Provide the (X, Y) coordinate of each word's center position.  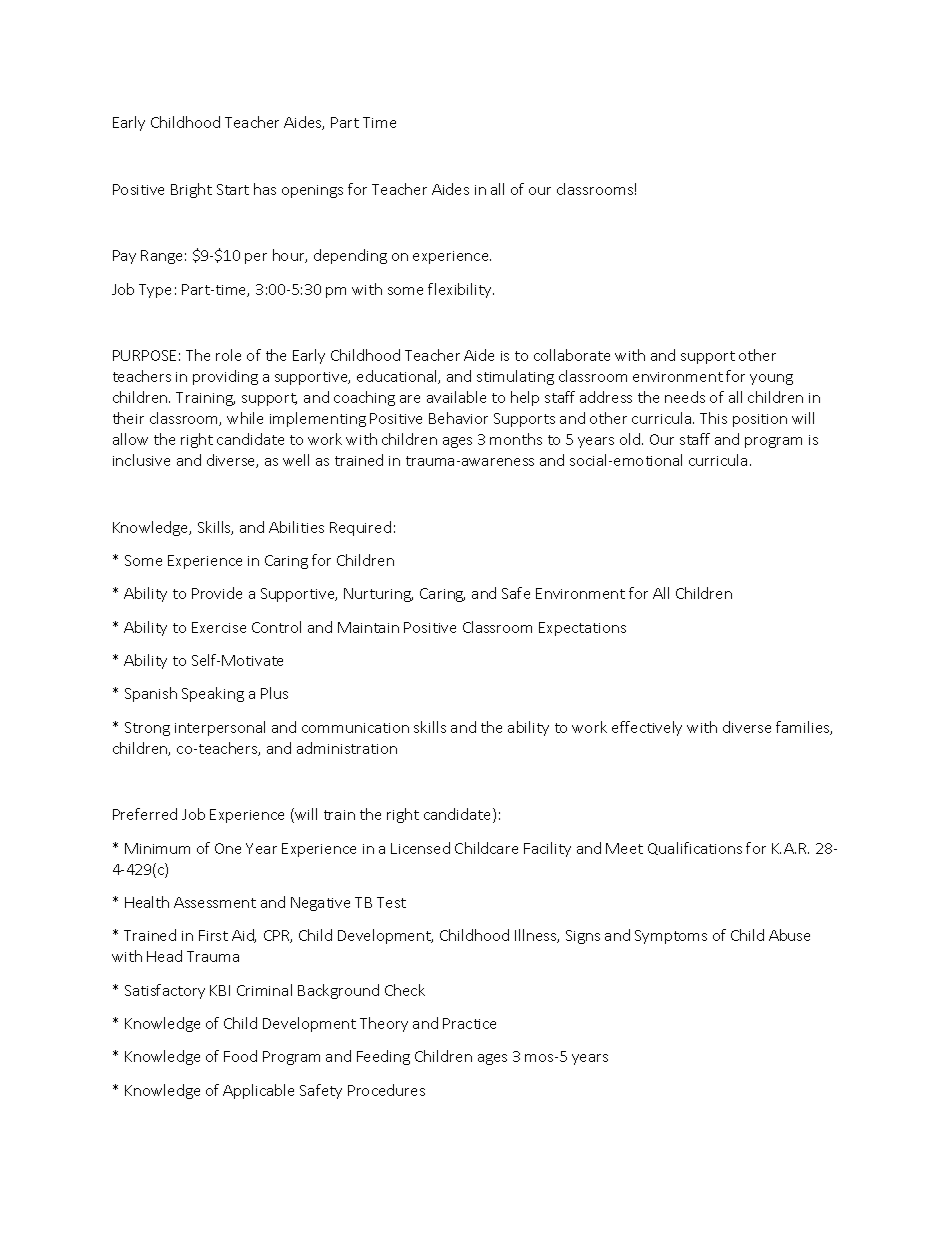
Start (233, 189)
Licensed (420, 848)
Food (240, 1056)
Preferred (145, 814)
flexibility (461, 290)
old (630, 439)
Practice (469, 1023)
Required (360, 528)
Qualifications (695, 848)
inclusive (141, 460)
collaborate (572, 355)
